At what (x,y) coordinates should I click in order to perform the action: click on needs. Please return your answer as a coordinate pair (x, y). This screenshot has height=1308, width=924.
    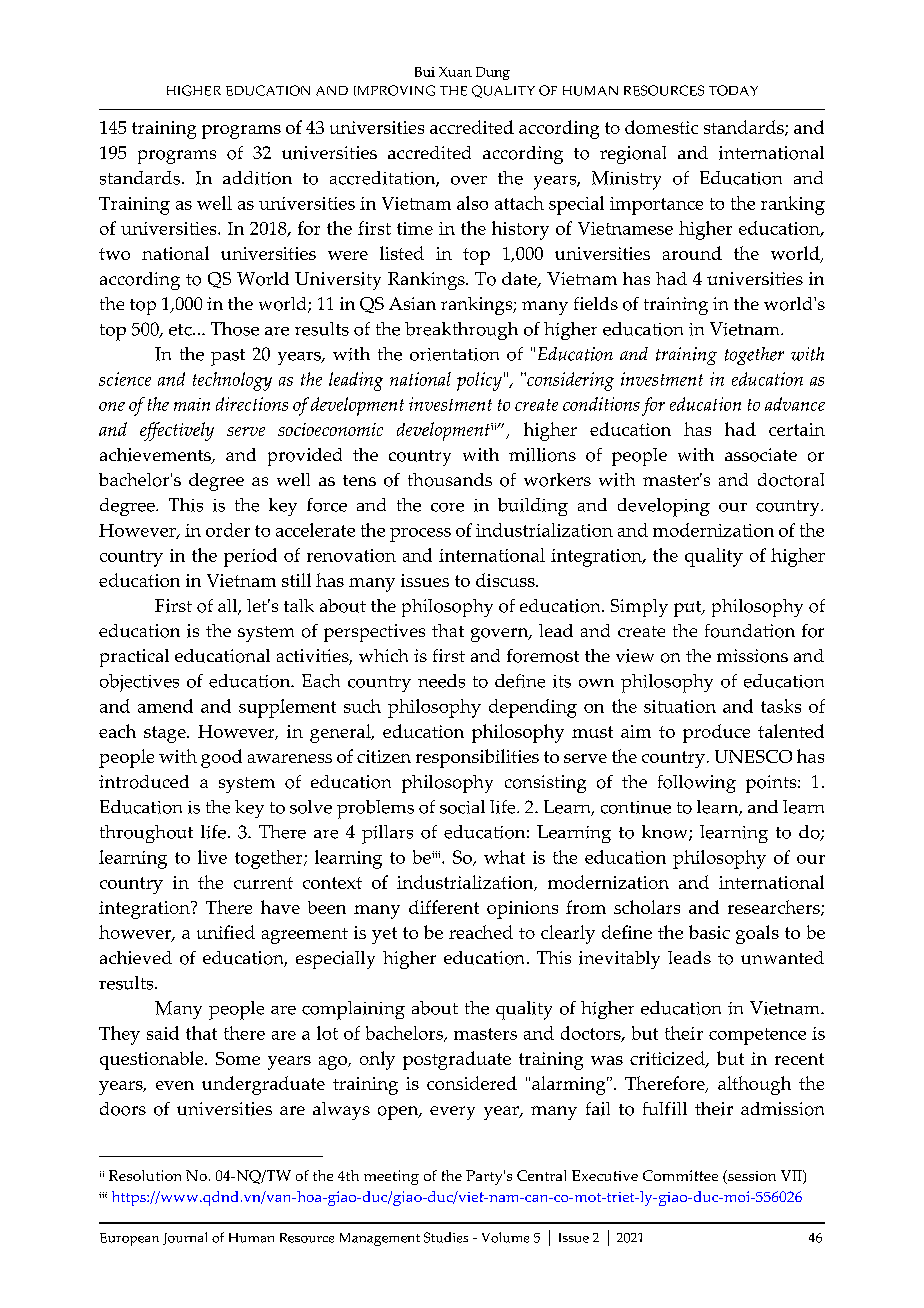
    Looking at the image, I should click on (441, 681).
